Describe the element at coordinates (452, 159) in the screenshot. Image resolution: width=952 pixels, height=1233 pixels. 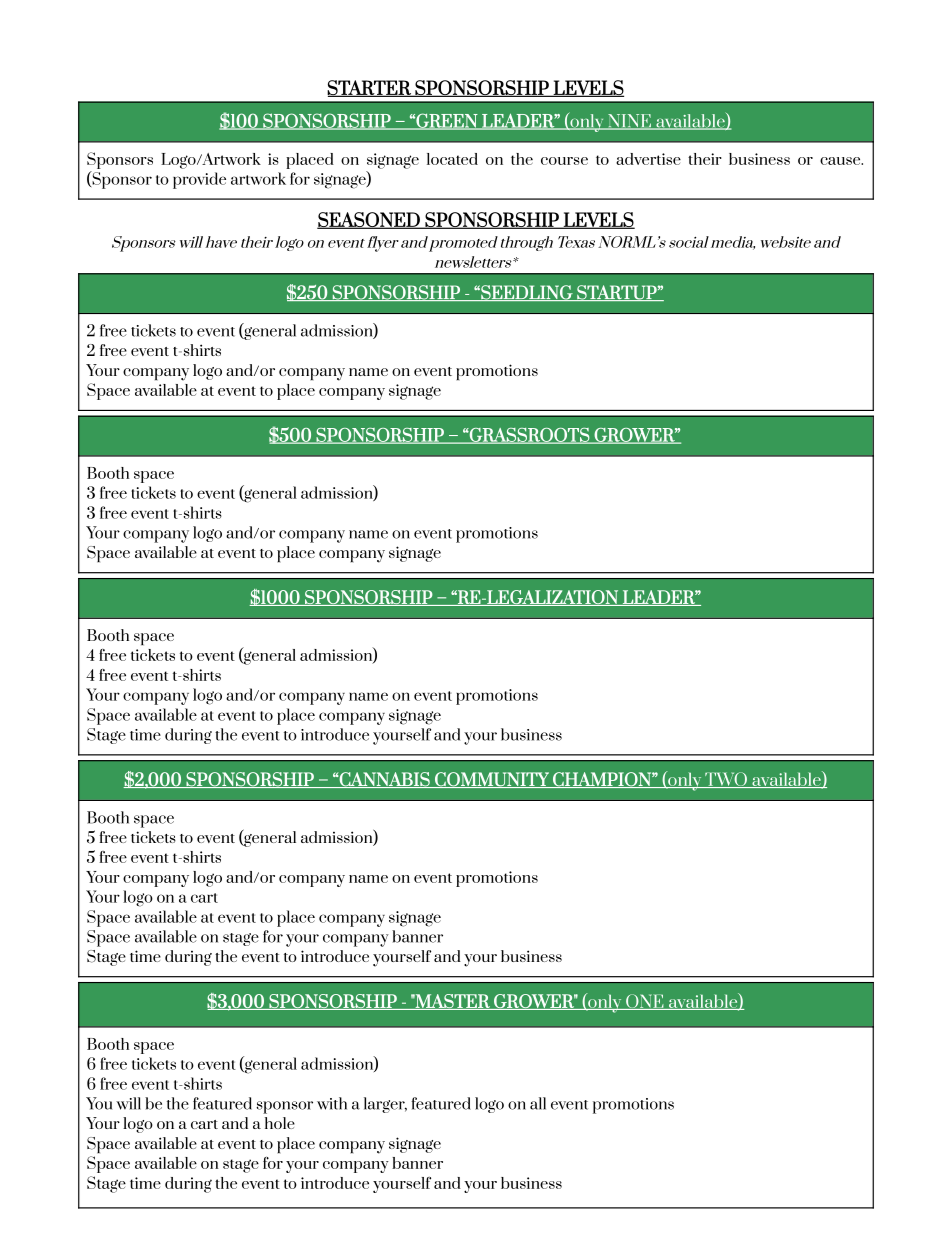
I see `located` at that location.
